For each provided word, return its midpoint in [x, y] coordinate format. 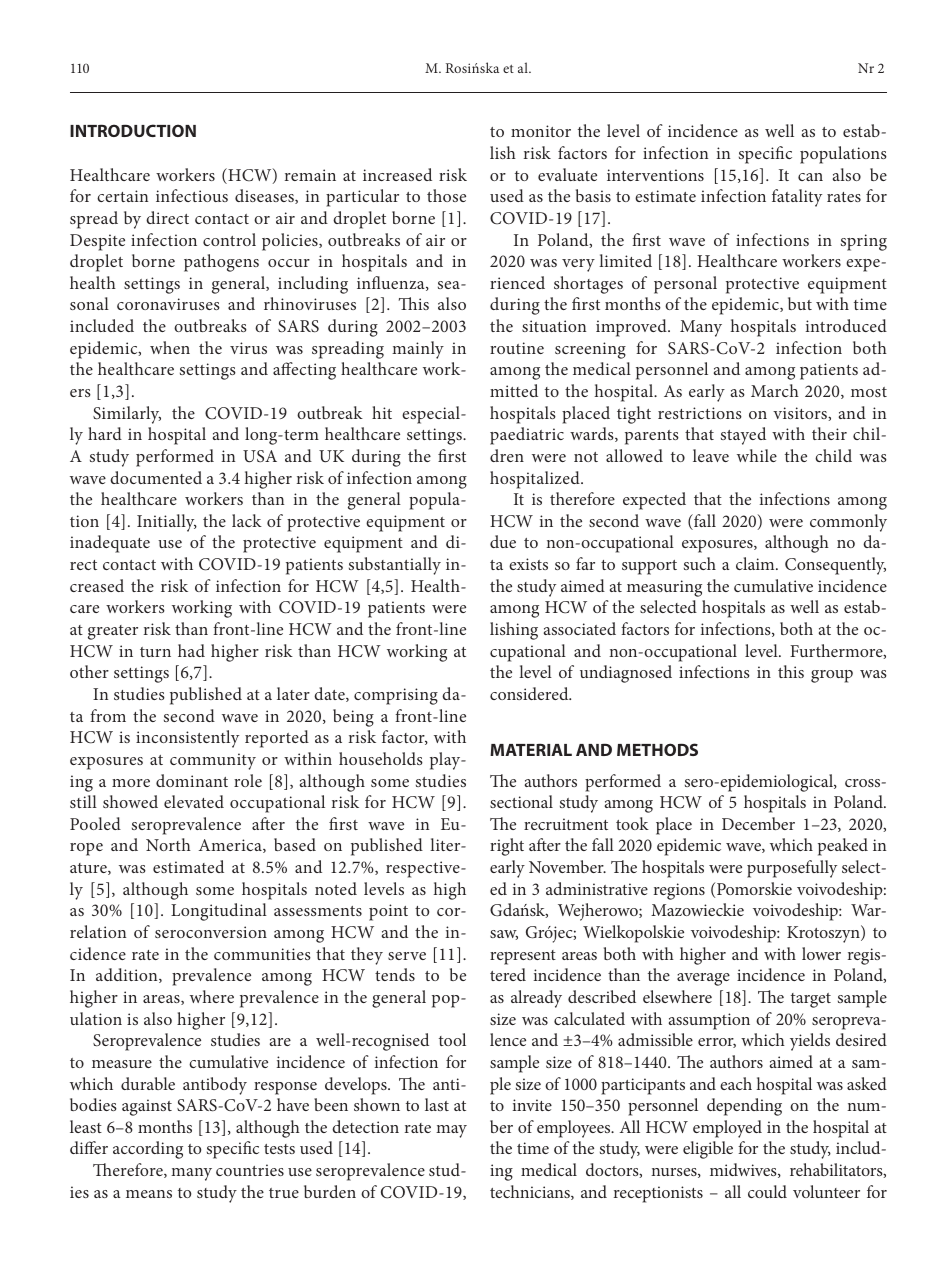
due [503, 541]
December [758, 823]
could [767, 1191]
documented [156, 477]
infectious [192, 195]
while [757, 455]
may [451, 1131]
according [148, 1150]
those [446, 195]
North [168, 844]
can [810, 177]
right [507, 847]
